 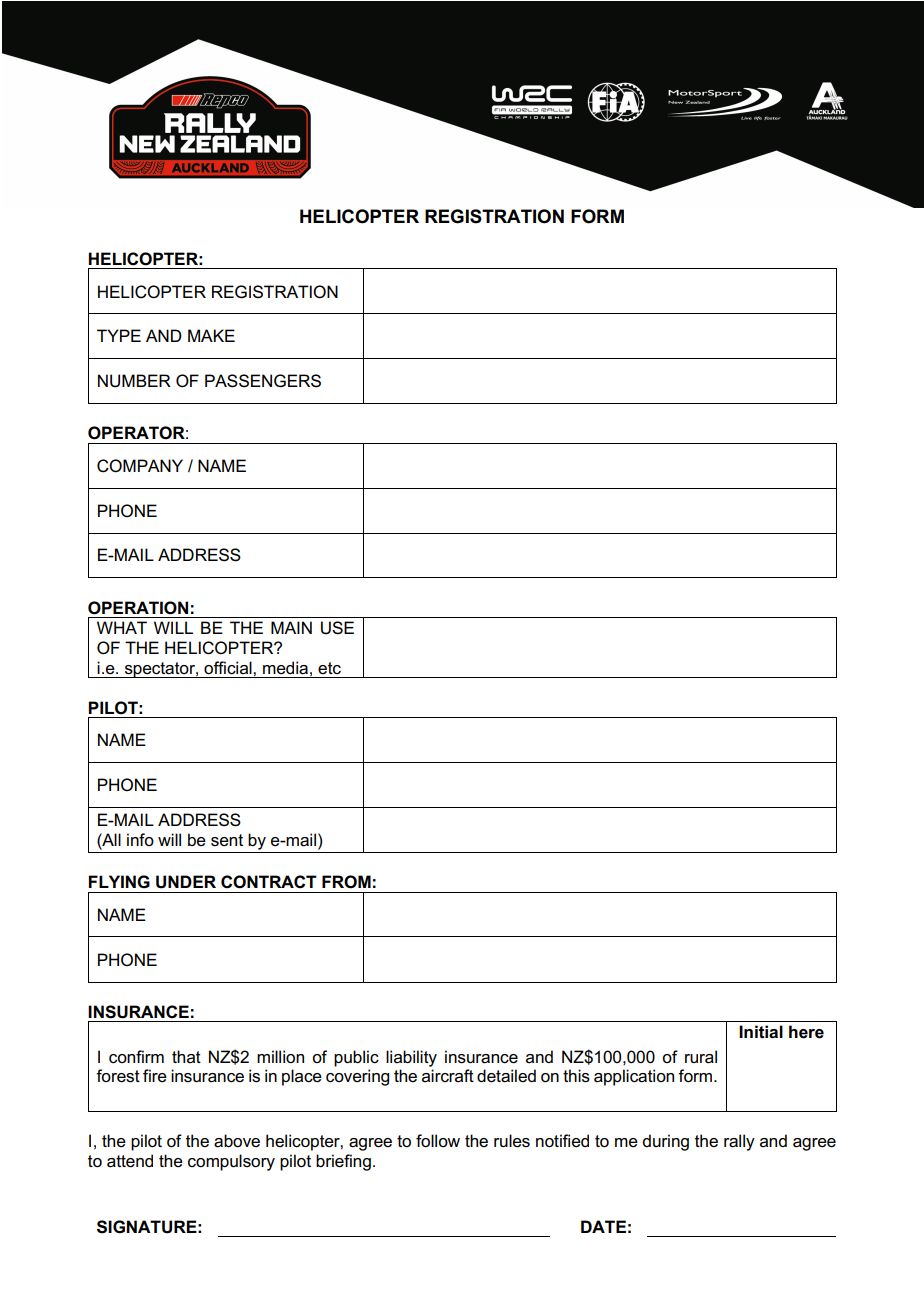 What do you see at coordinates (291, 627) in the screenshot?
I see `MAIN` at bounding box center [291, 627].
